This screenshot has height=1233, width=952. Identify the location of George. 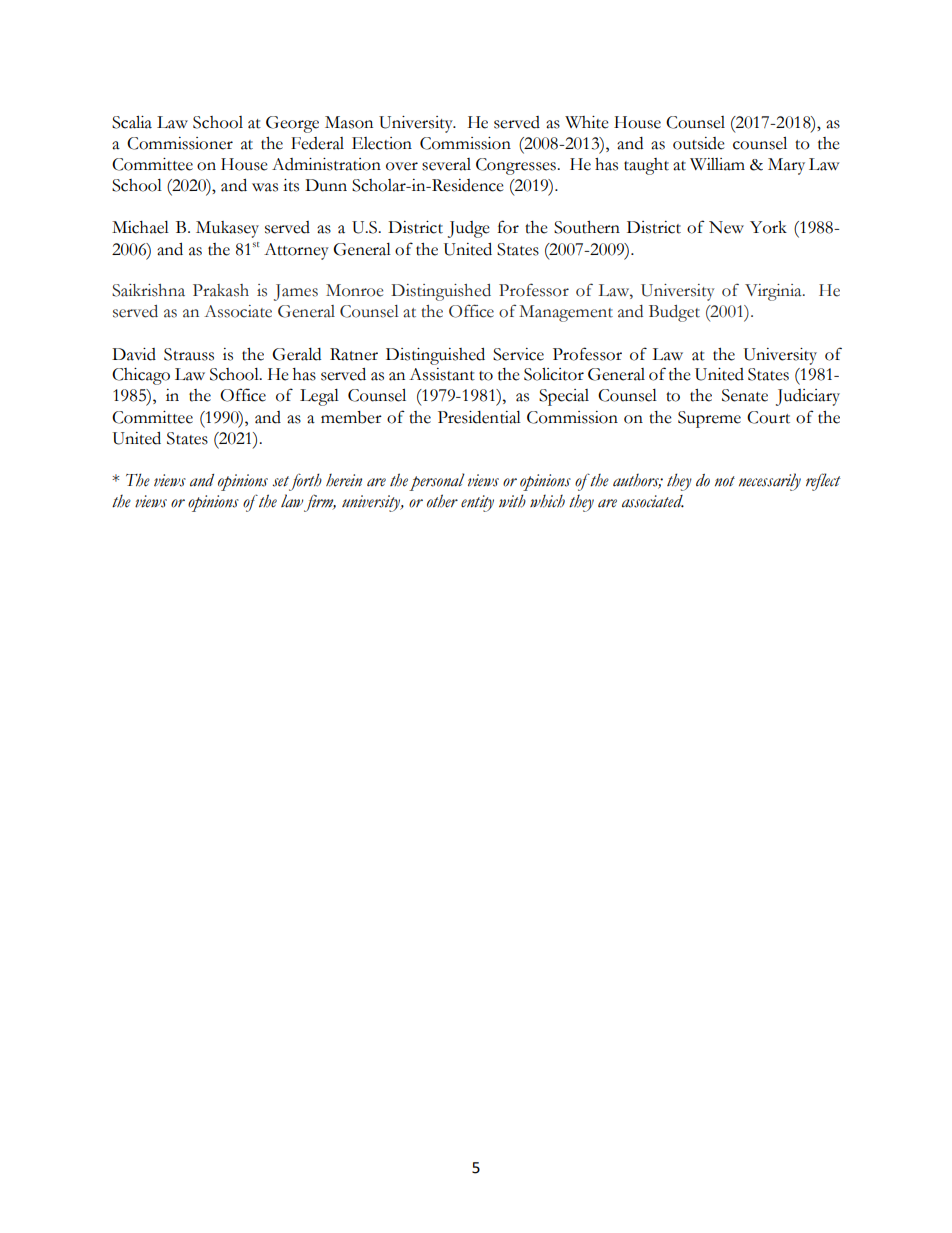
(292, 124).
